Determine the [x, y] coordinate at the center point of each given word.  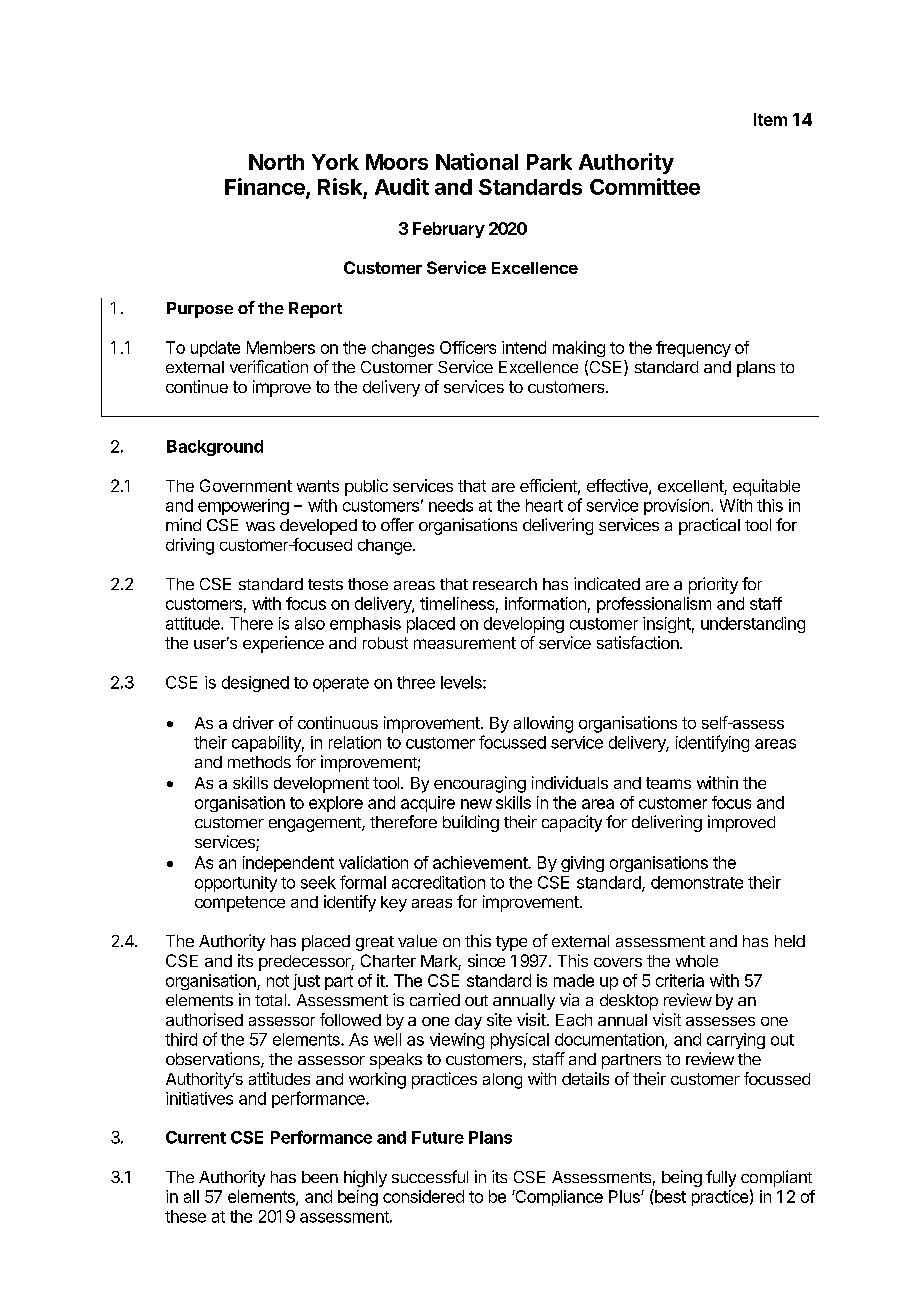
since [486, 960]
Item [770, 119]
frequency [693, 349]
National [477, 161]
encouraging [480, 784]
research [505, 584]
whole [697, 961]
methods [259, 762]
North [276, 162]
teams [668, 783]
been [320, 1177]
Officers [468, 347]
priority [713, 585]
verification [269, 366]
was [260, 526]
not [278, 981]
